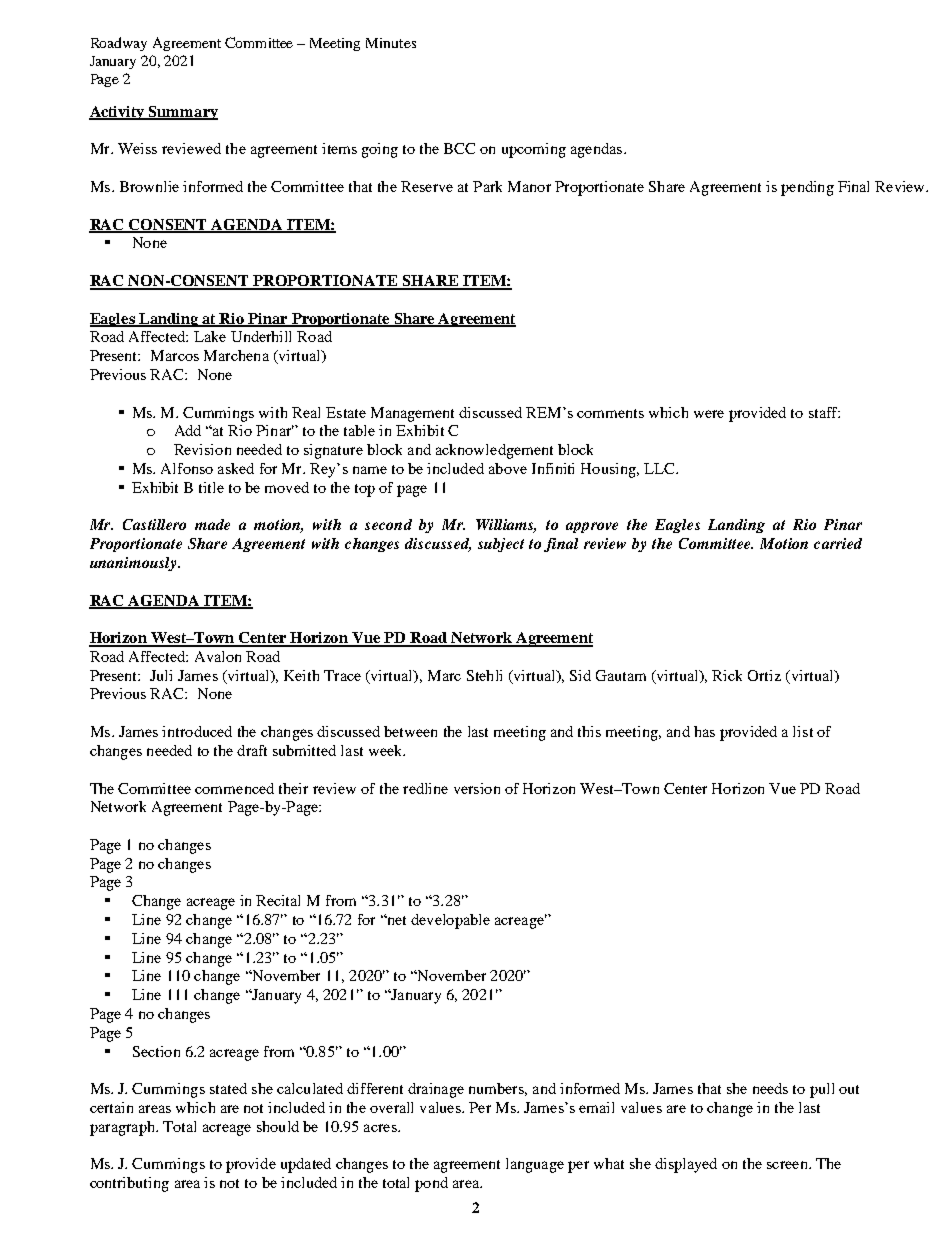  Describe the element at coordinates (278, 900) in the document. I see `Recital` at that location.
